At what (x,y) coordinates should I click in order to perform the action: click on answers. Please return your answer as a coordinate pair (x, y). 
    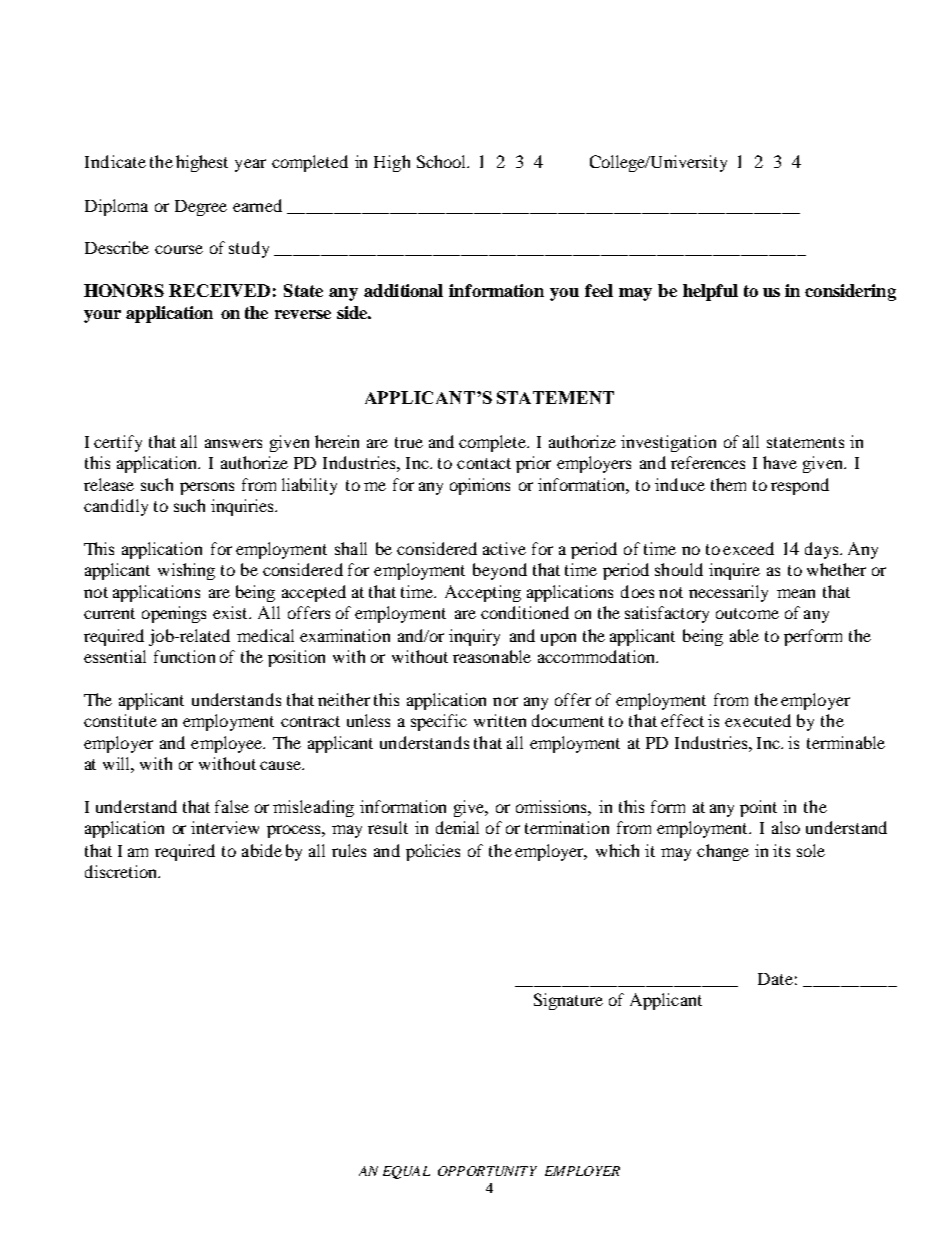
    Looking at the image, I should click on (233, 443).
